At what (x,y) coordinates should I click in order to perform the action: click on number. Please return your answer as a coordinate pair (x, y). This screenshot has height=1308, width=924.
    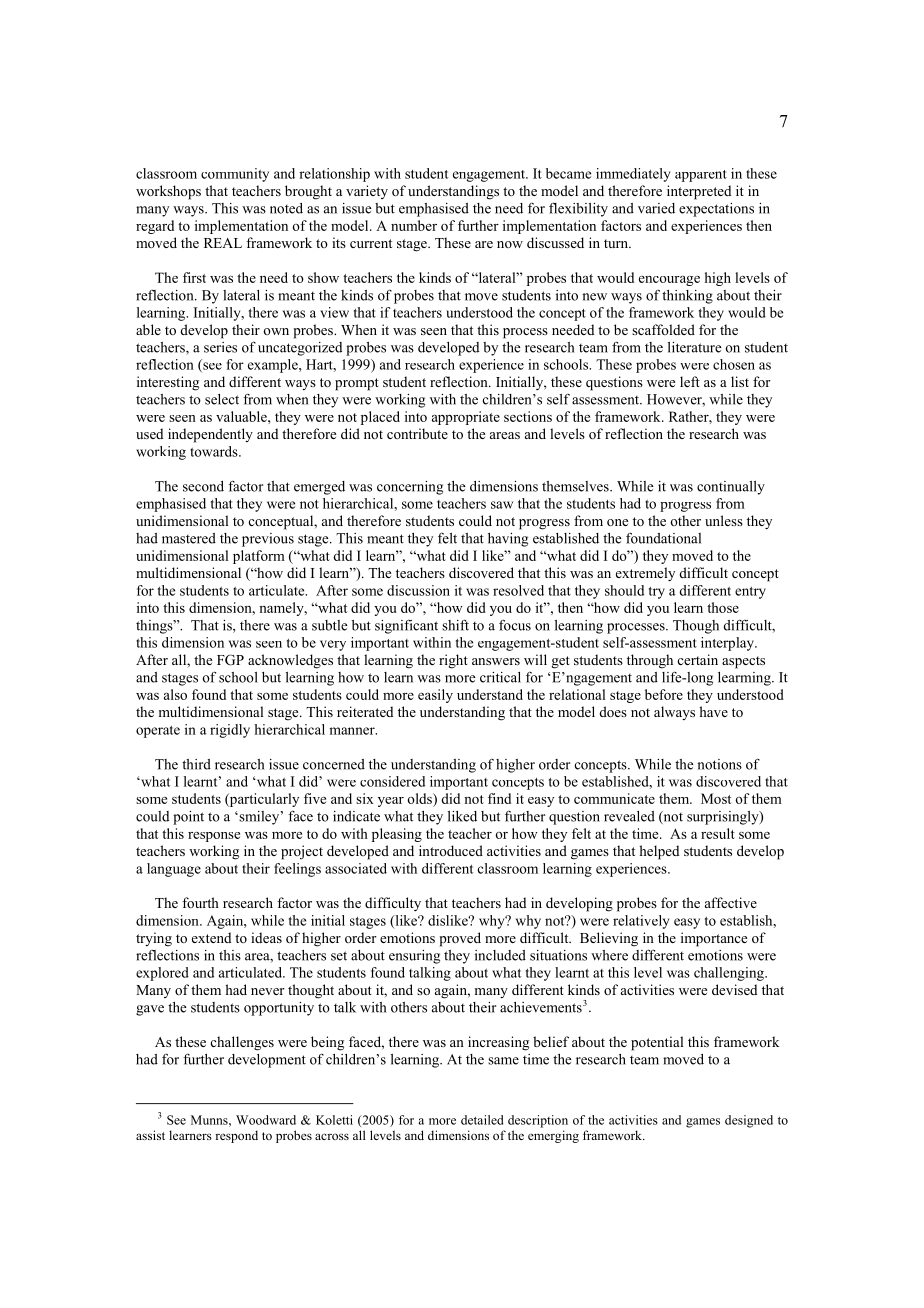
    Looking at the image, I should click on (414, 225).
